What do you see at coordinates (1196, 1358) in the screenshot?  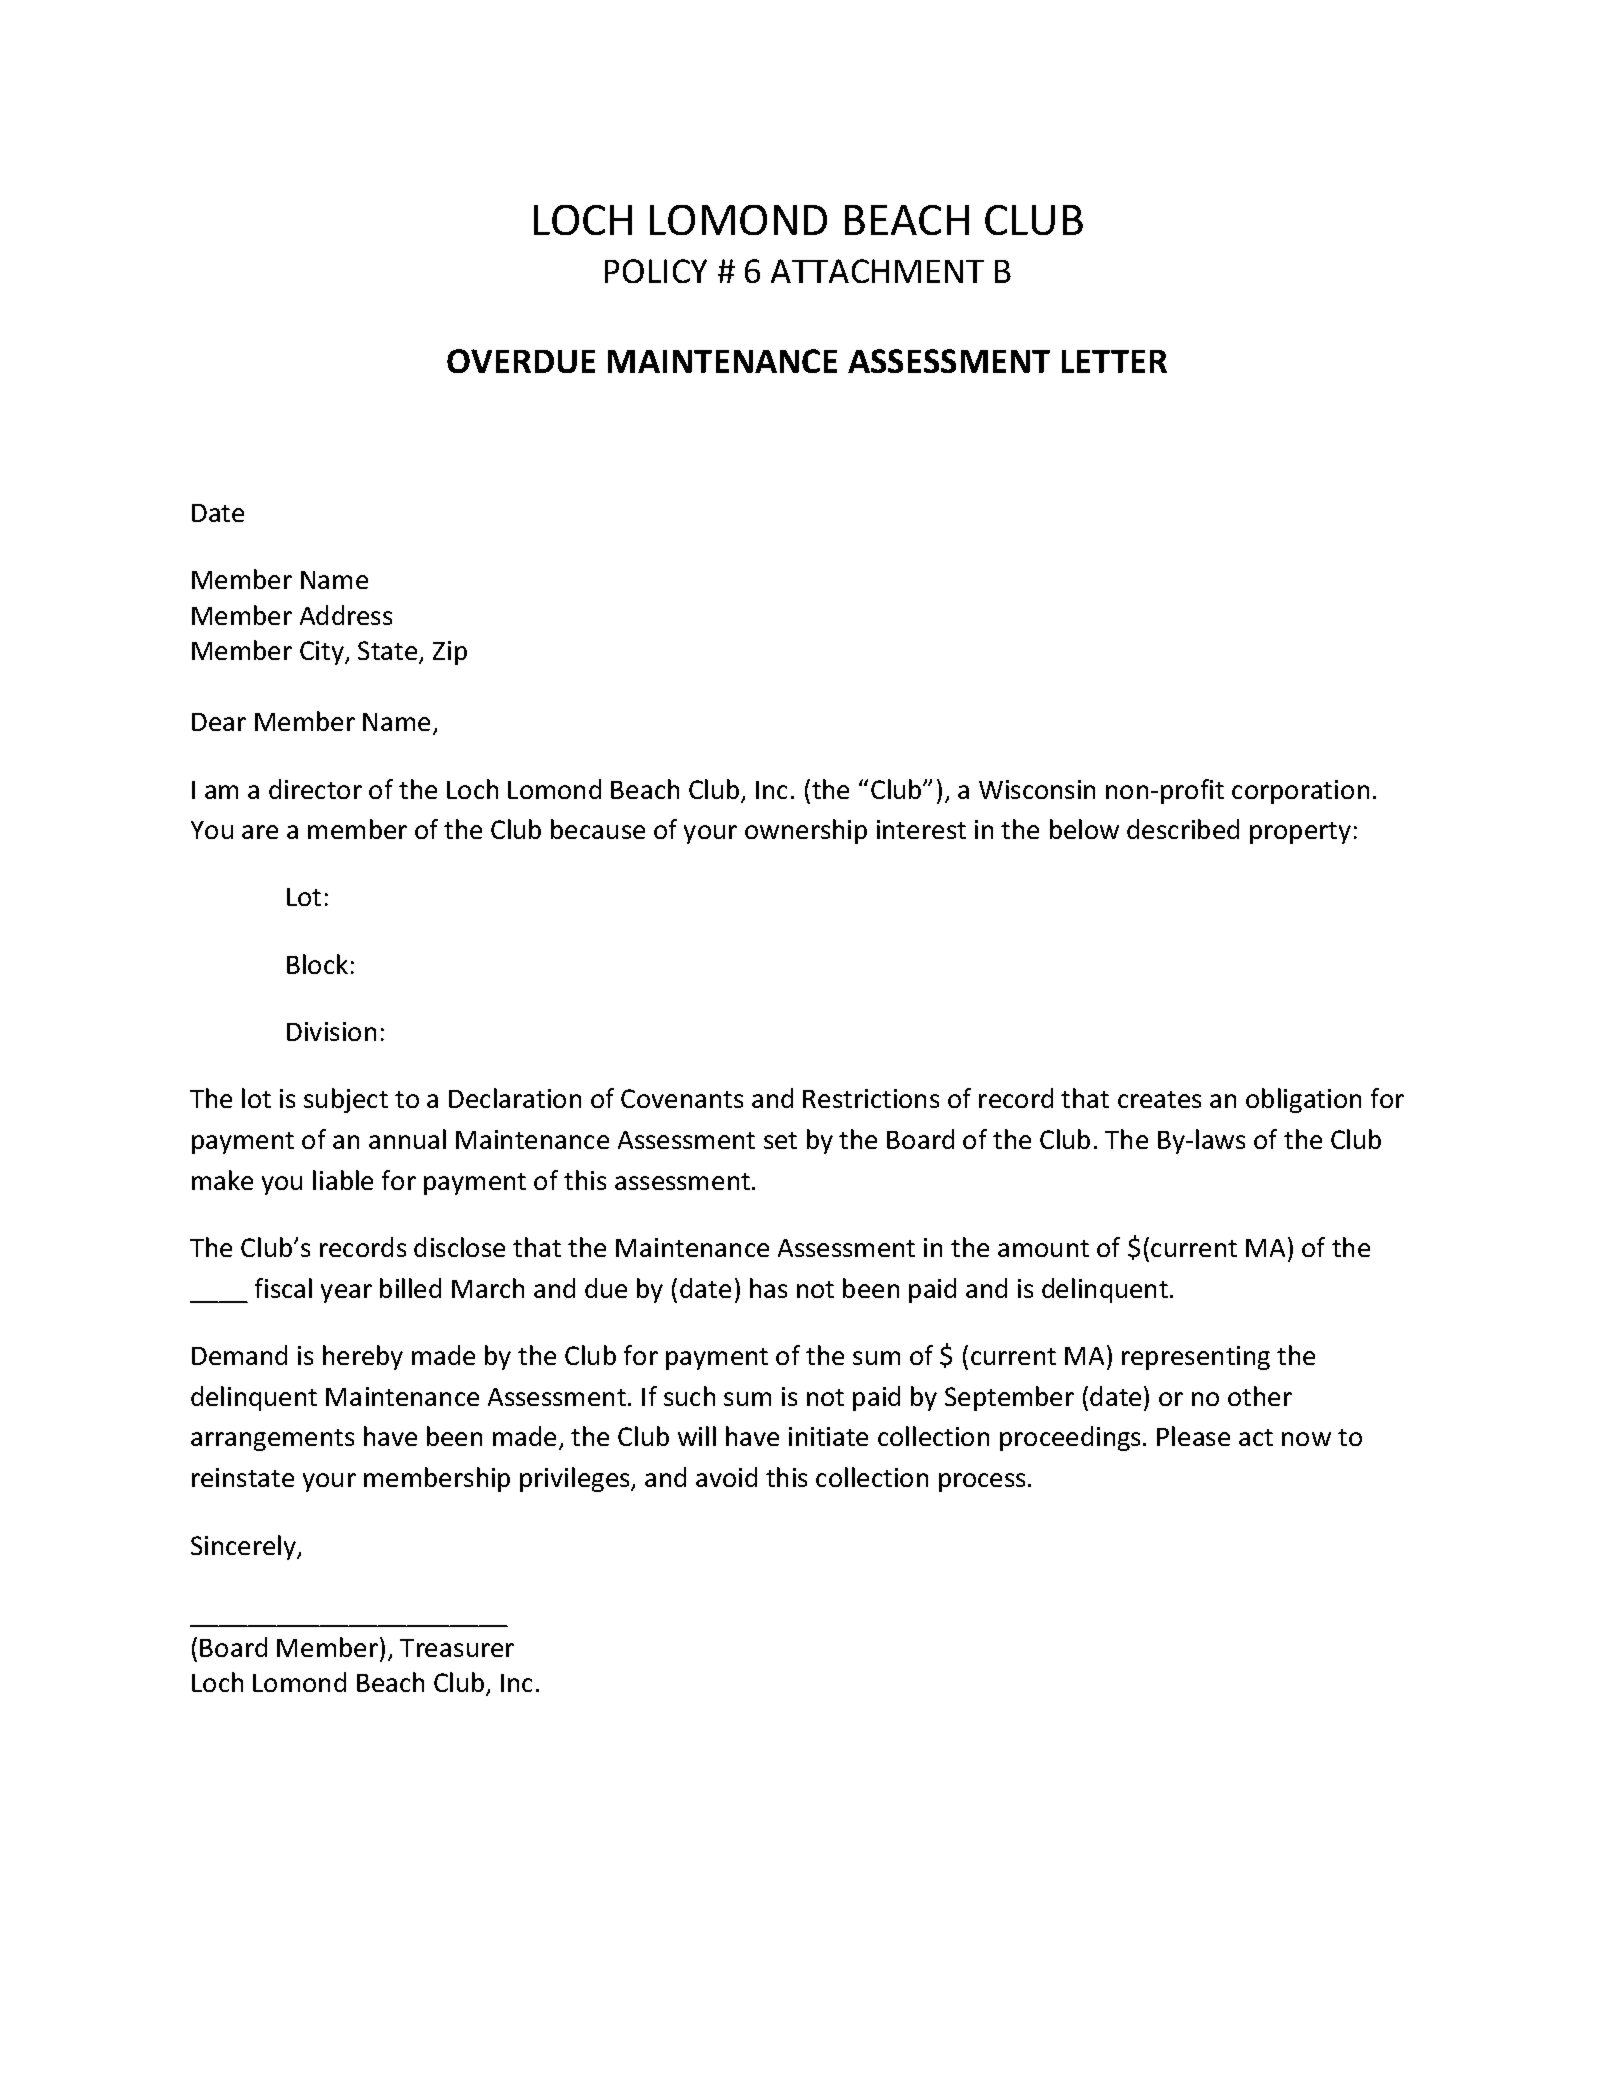 I see `representing` at bounding box center [1196, 1358].
